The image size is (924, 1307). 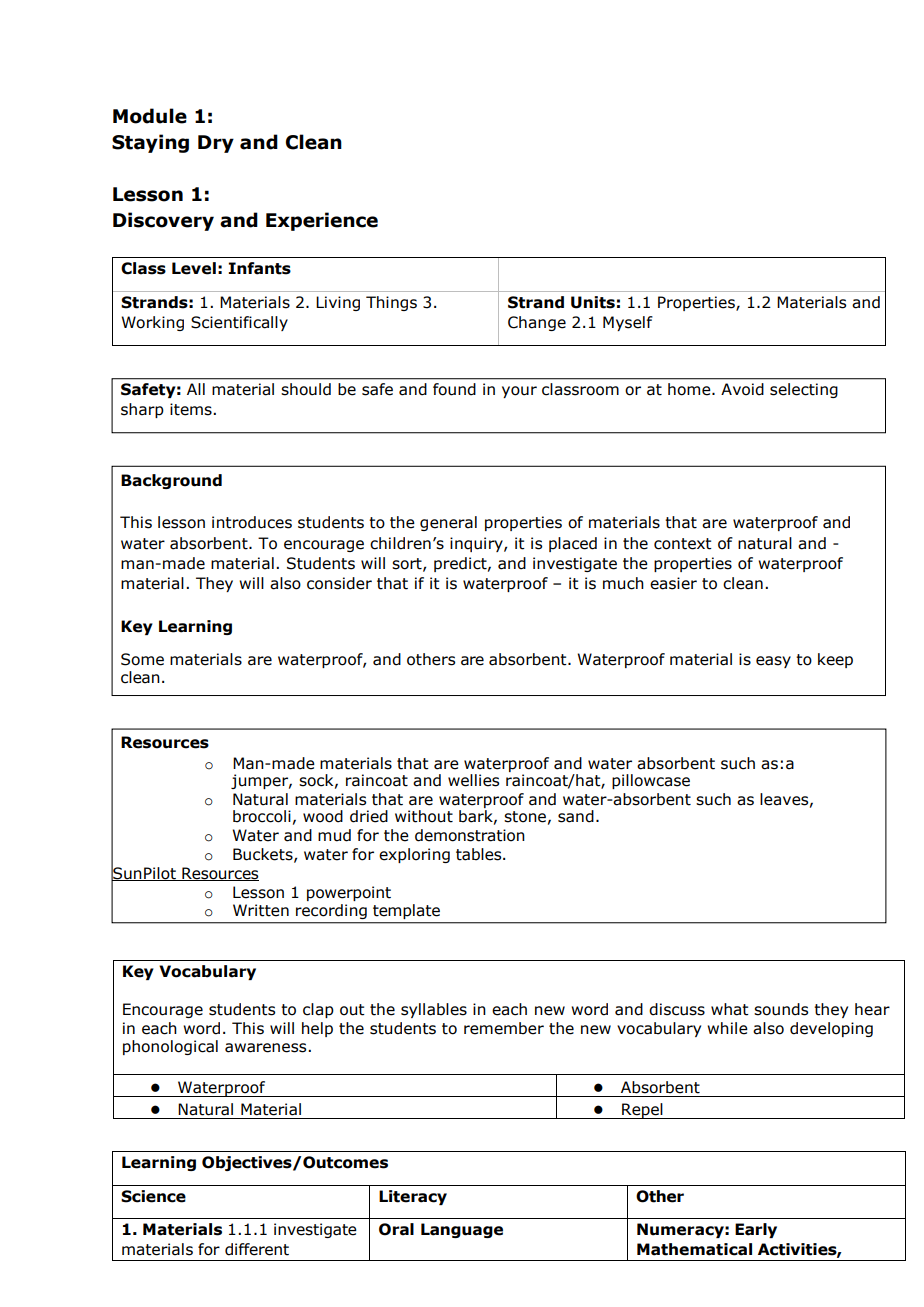 I want to click on placed, so click(x=573, y=544).
